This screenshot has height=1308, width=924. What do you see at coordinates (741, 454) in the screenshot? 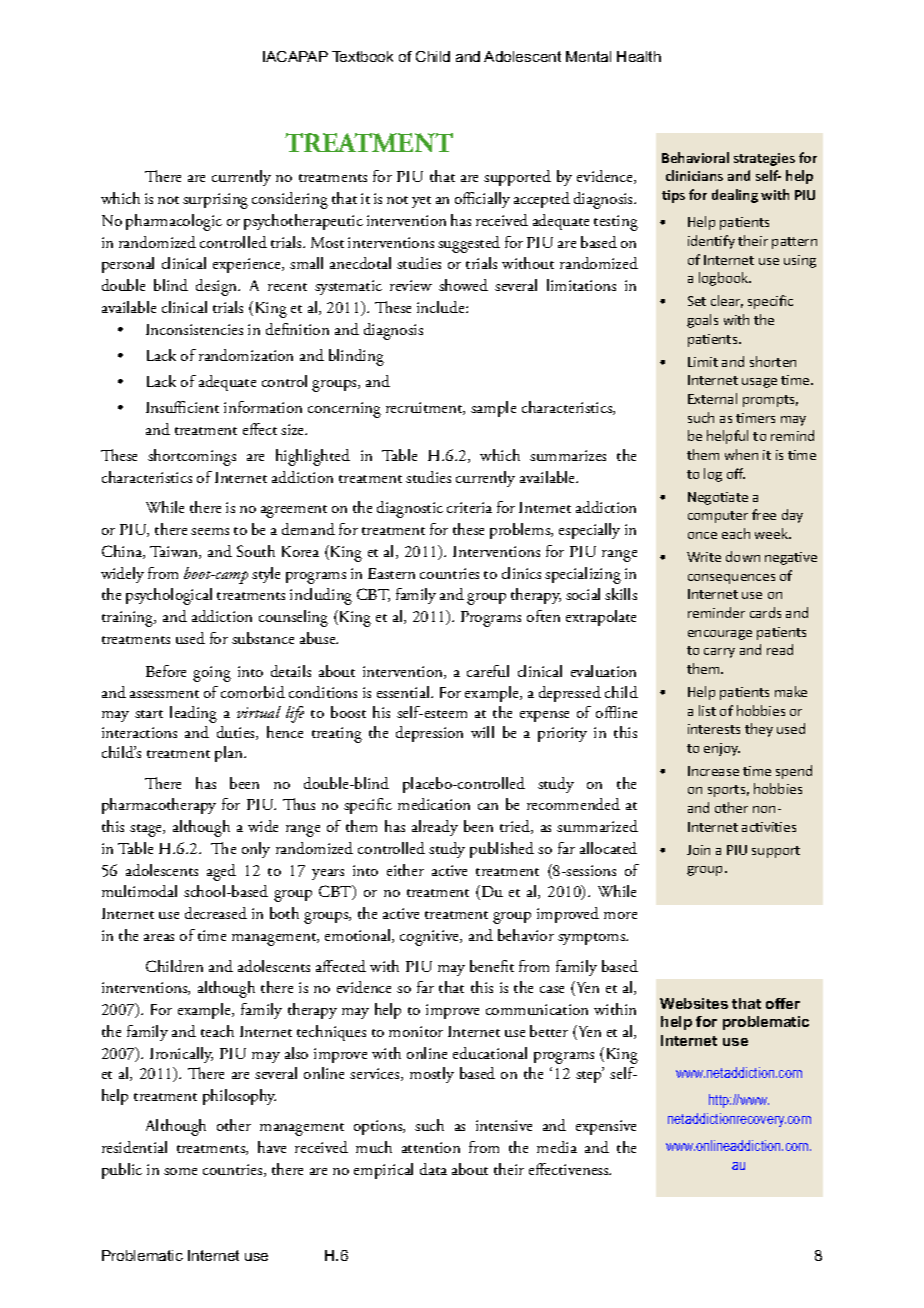
I see `when` at bounding box center [741, 454].
